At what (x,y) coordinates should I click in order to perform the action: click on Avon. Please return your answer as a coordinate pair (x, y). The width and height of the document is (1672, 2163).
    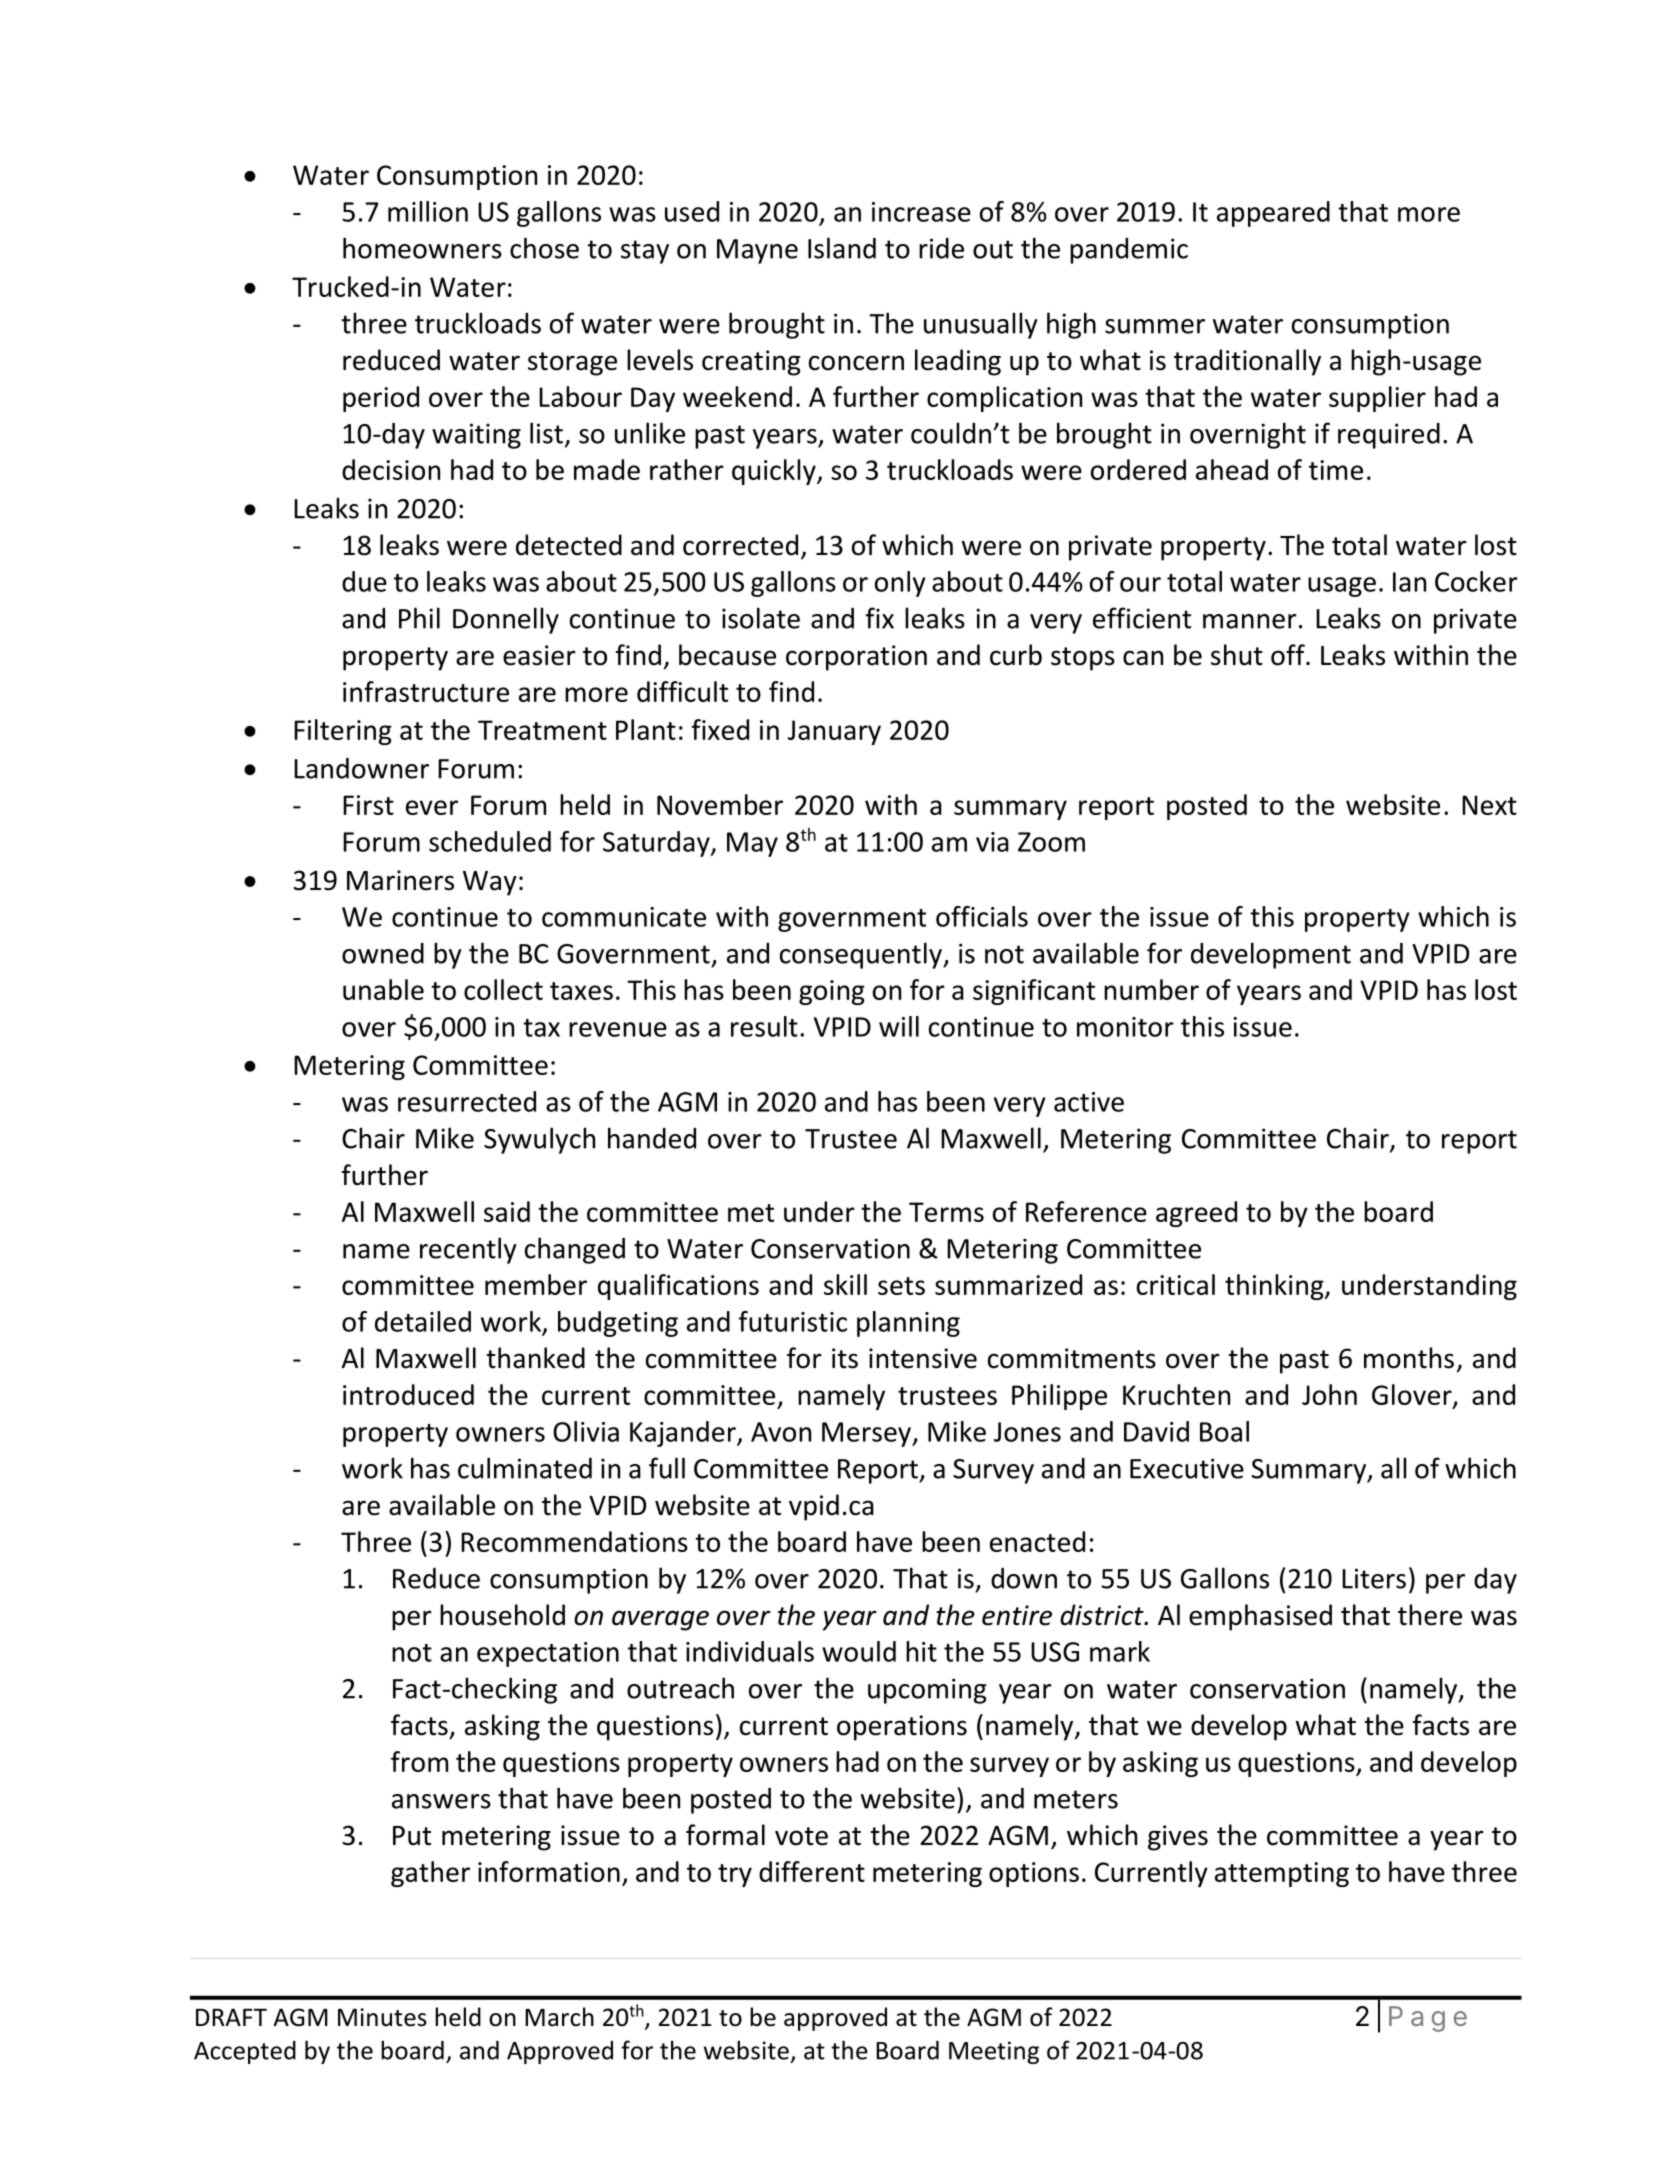
    Looking at the image, I should click on (781, 1432).
